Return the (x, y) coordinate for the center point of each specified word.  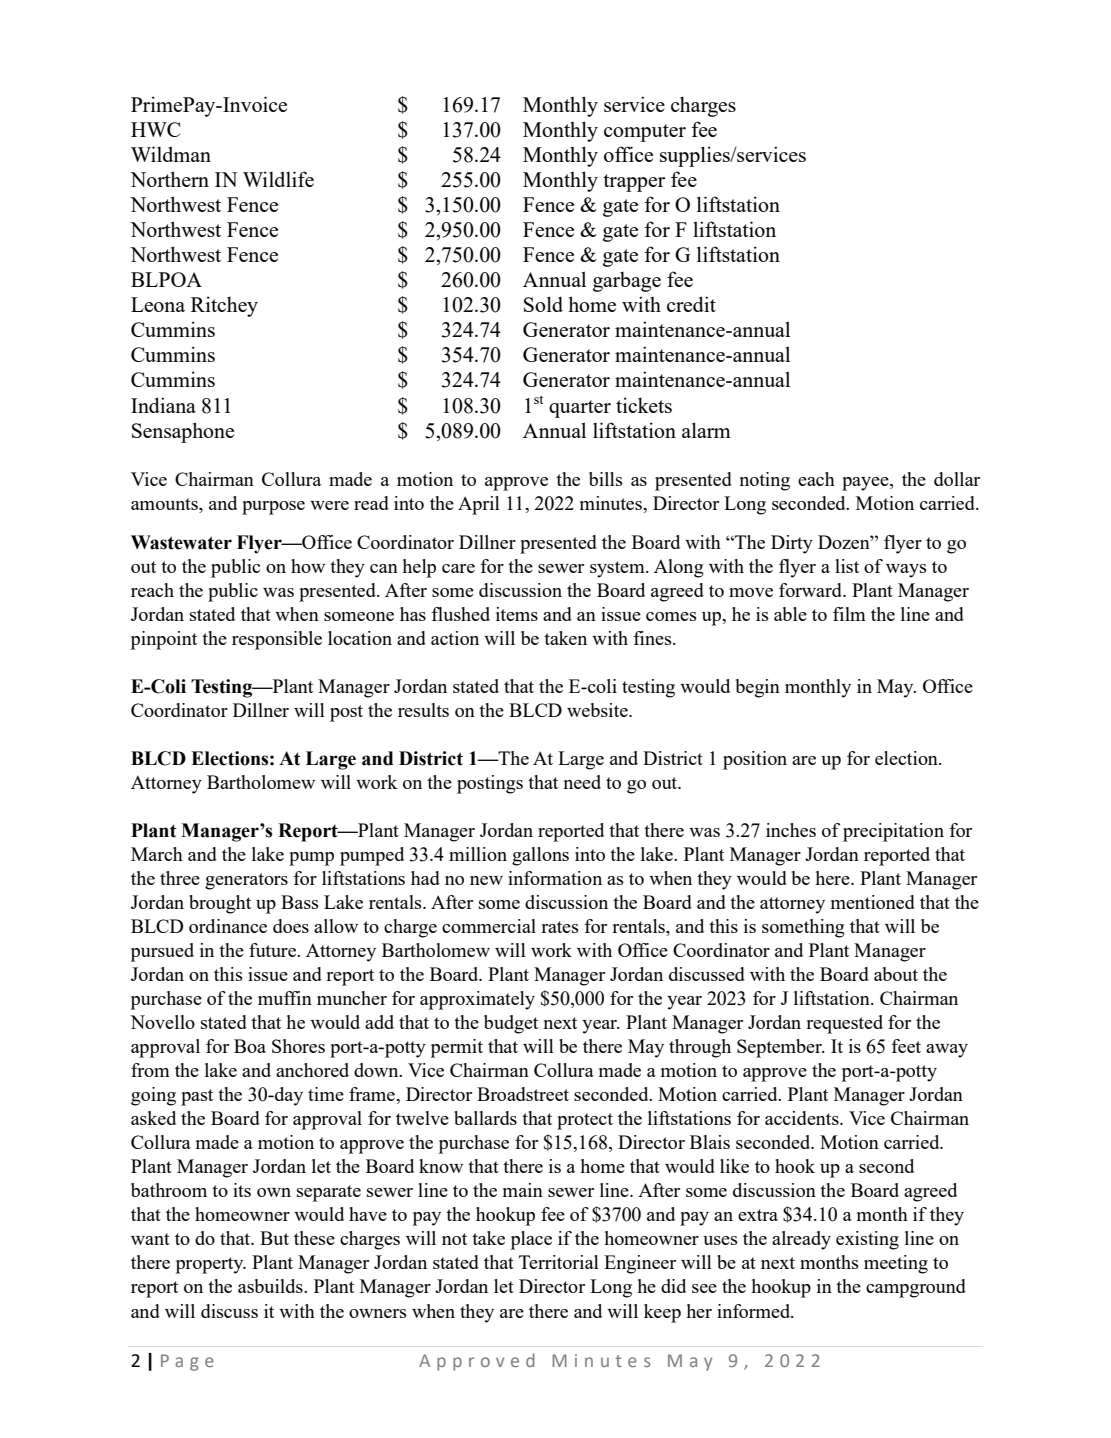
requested (844, 1024)
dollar (957, 479)
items (517, 614)
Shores (298, 1046)
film (849, 614)
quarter (580, 409)
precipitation (893, 832)
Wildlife (278, 179)
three (180, 878)
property (211, 1265)
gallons (540, 856)
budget (511, 1024)
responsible (277, 640)
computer (645, 133)
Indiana (163, 405)
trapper (634, 183)
